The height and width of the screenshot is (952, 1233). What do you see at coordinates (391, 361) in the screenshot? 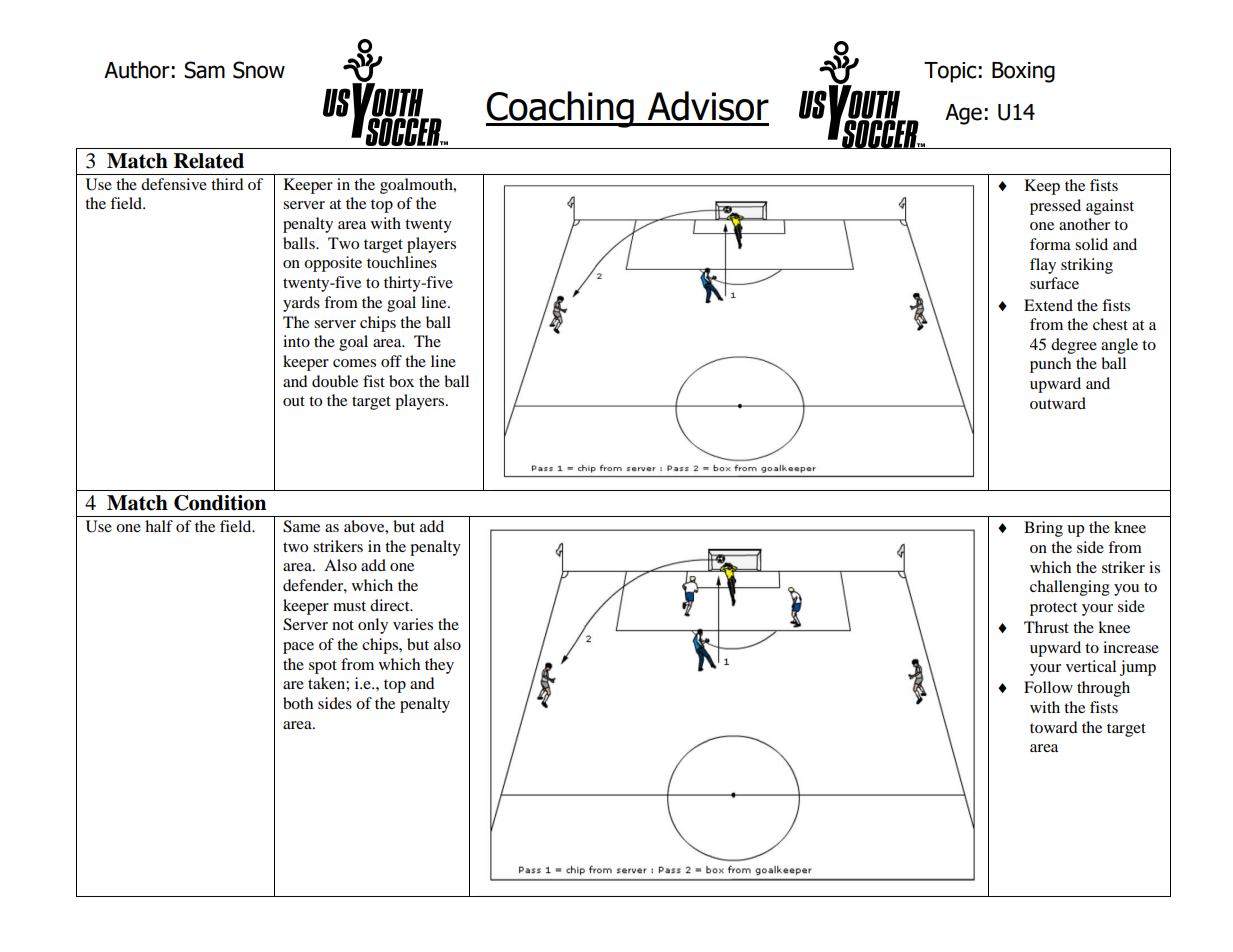
I see `off` at bounding box center [391, 361].
